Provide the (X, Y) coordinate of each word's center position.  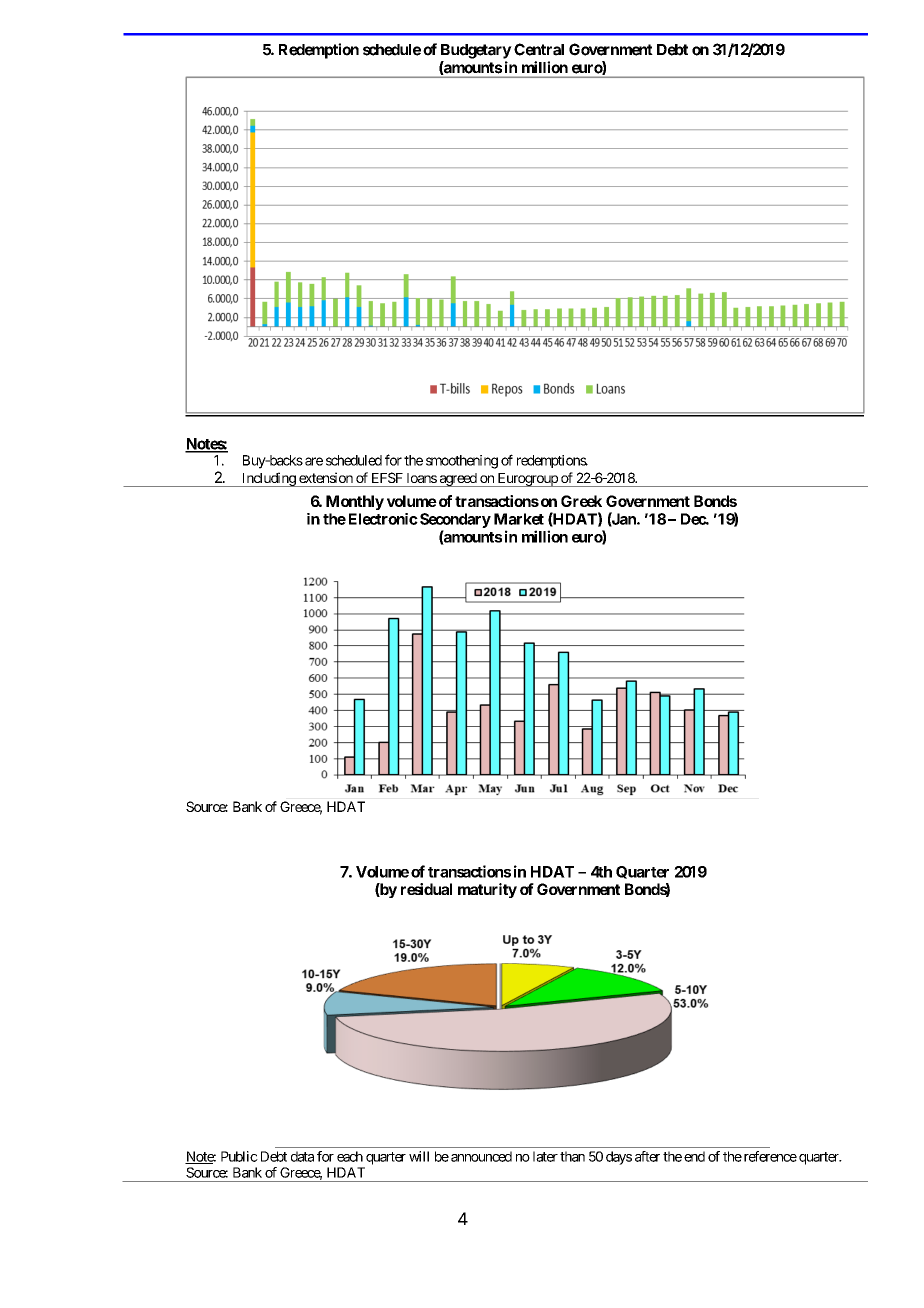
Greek (581, 501)
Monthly (355, 502)
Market (519, 519)
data (302, 1156)
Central (539, 49)
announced (481, 1156)
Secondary (455, 520)
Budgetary (476, 51)
